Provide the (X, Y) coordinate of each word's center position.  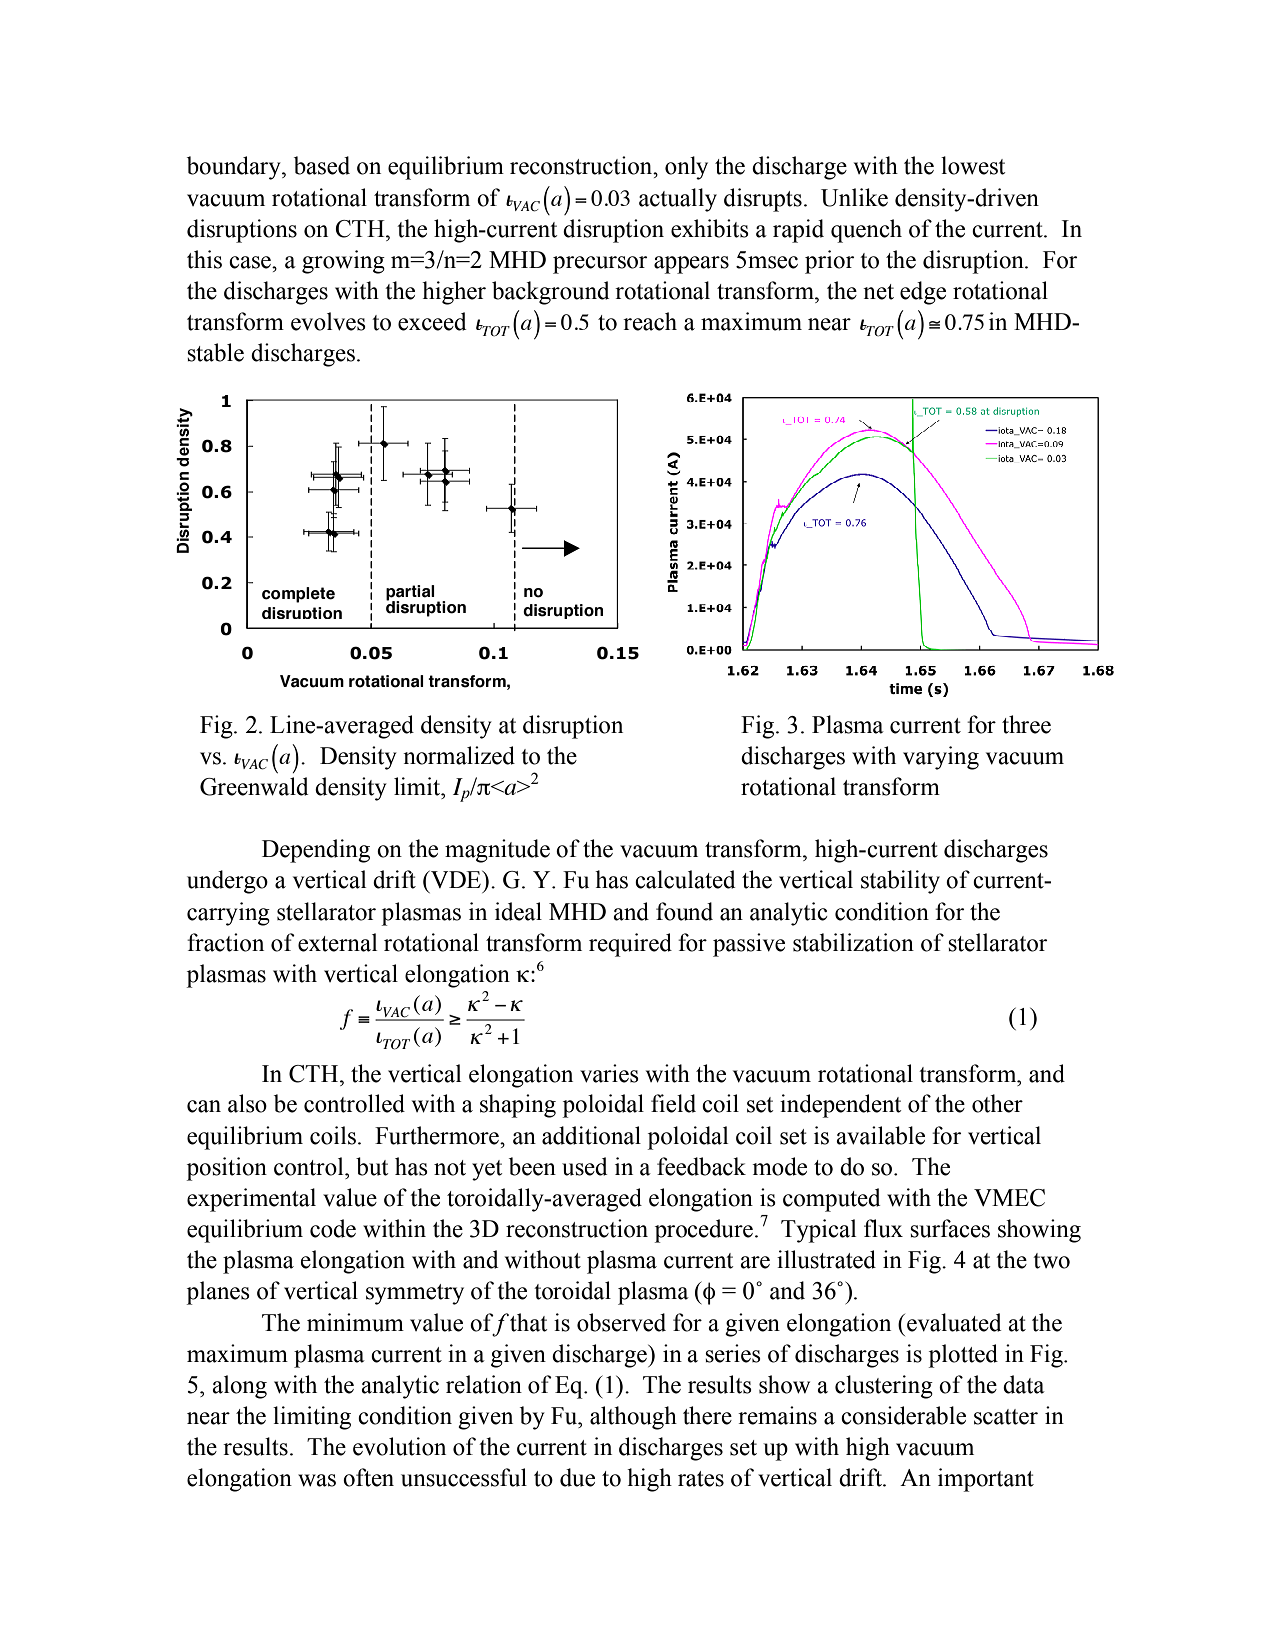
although (633, 1418)
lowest (973, 165)
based (322, 165)
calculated (685, 879)
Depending (316, 851)
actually (678, 200)
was (317, 1480)
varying (941, 758)
